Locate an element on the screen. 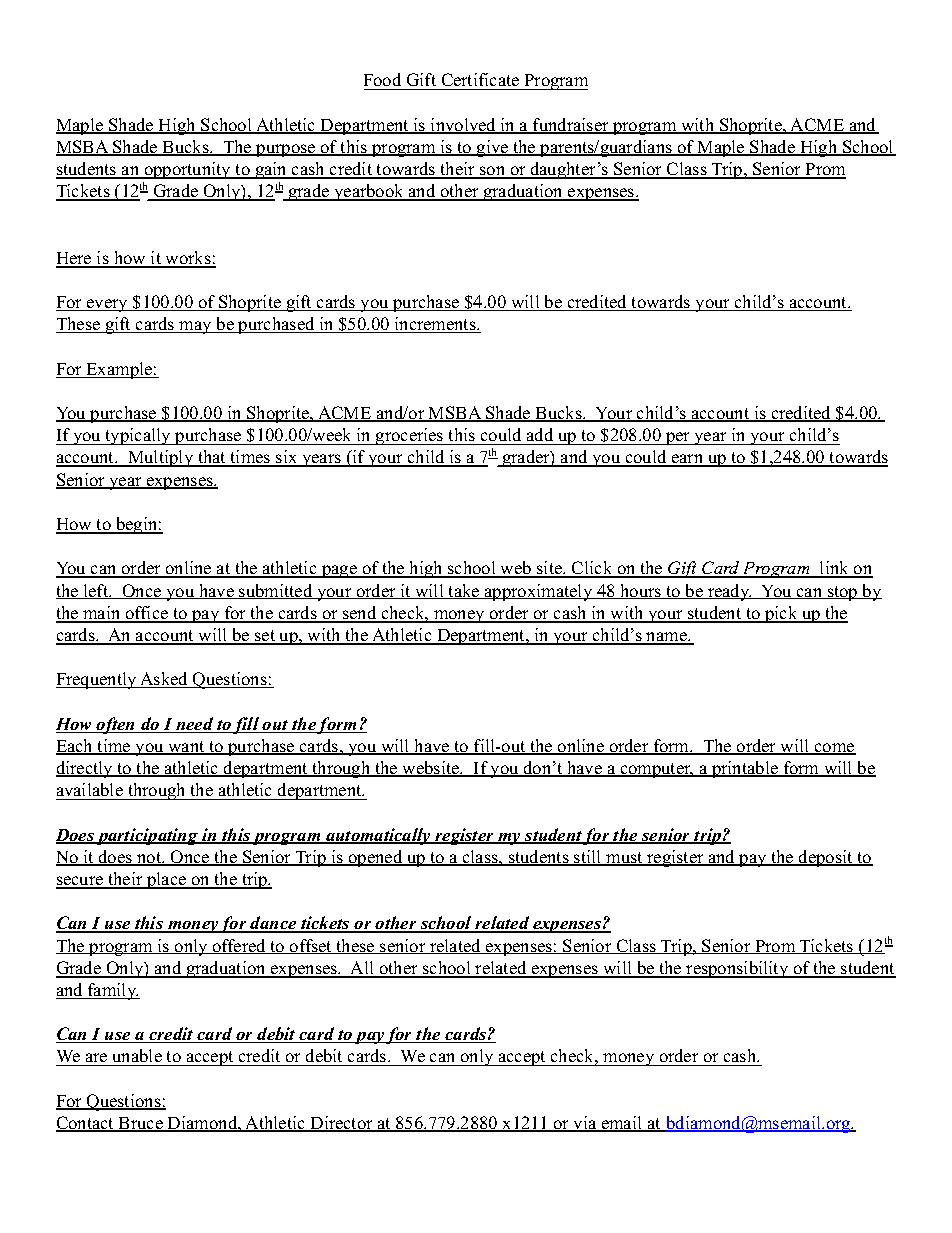  printable is located at coordinates (745, 769).
